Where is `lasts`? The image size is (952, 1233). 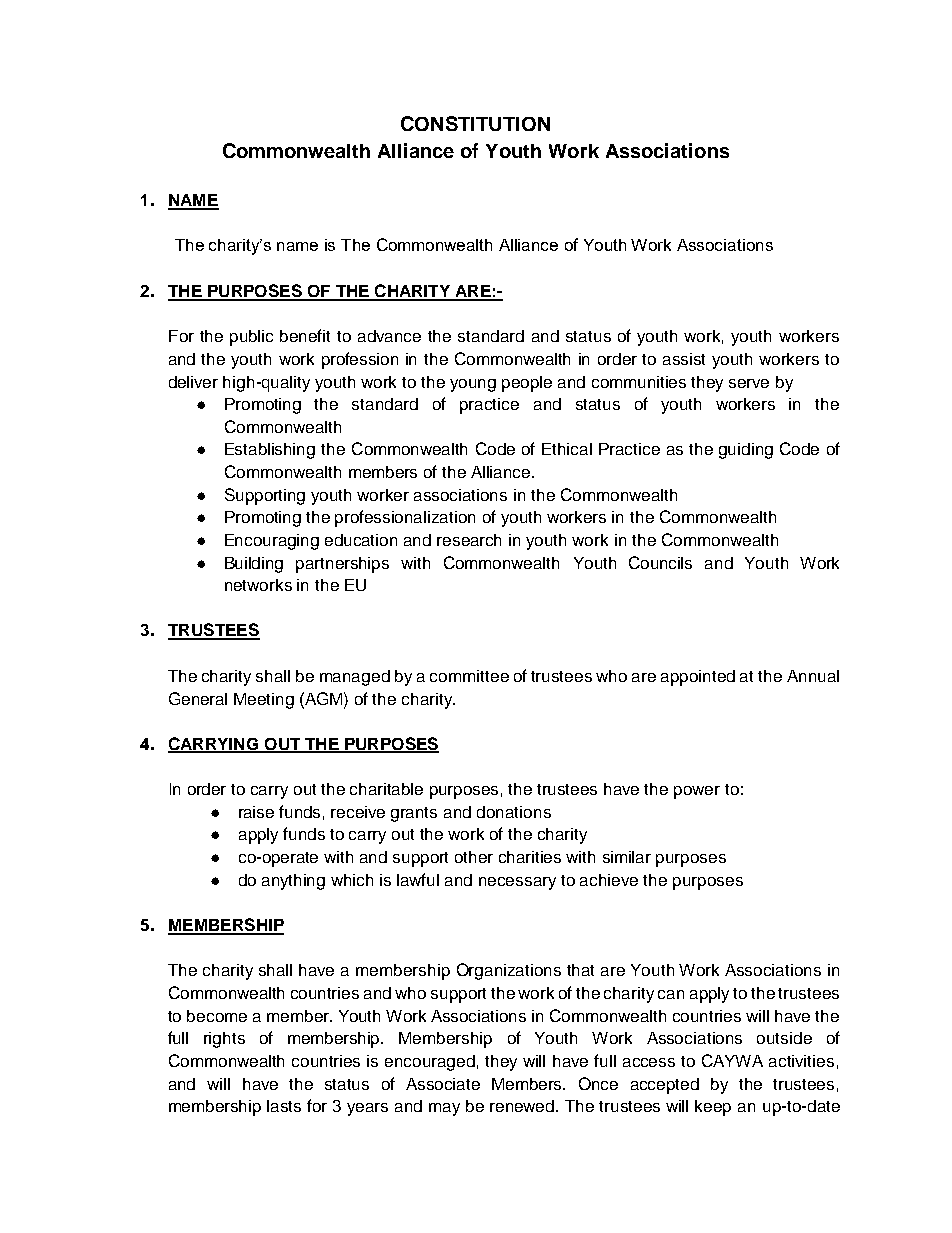
lasts is located at coordinates (284, 1106).
